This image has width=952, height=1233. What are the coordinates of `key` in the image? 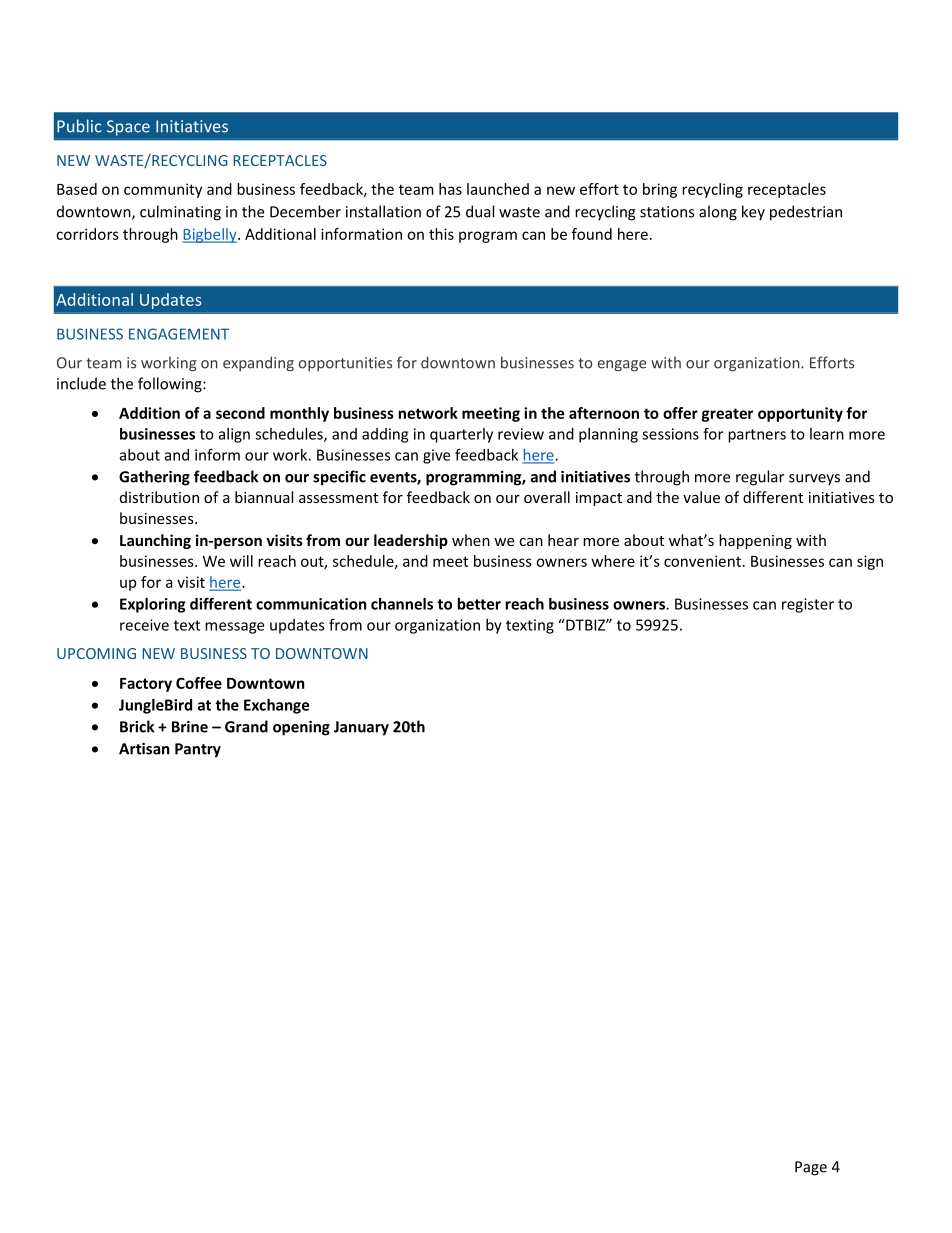 It's located at (753, 213).
